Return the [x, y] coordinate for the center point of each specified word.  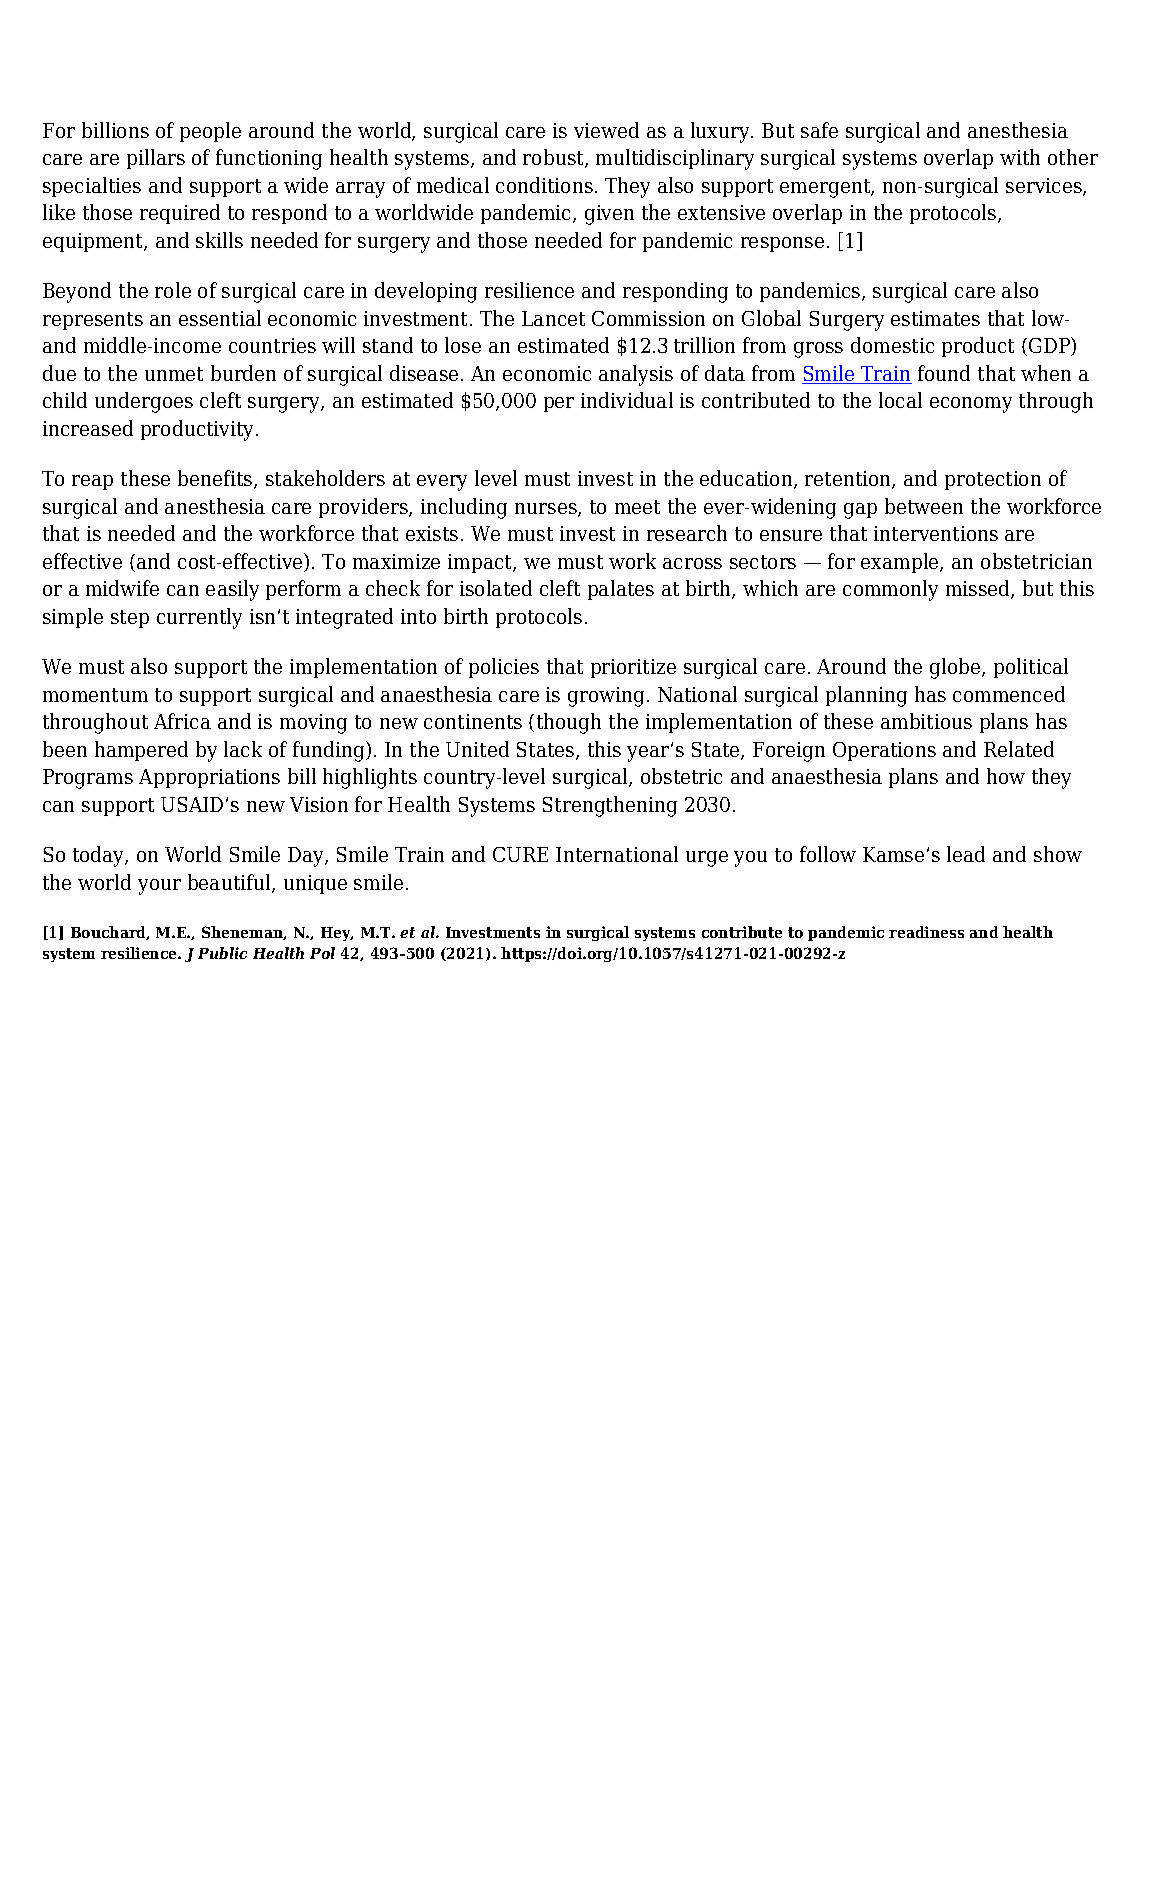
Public [222, 953]
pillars [156, 159]
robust [554, 158]
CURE [520, 854]
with [1020, 157]
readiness [926, 932]
